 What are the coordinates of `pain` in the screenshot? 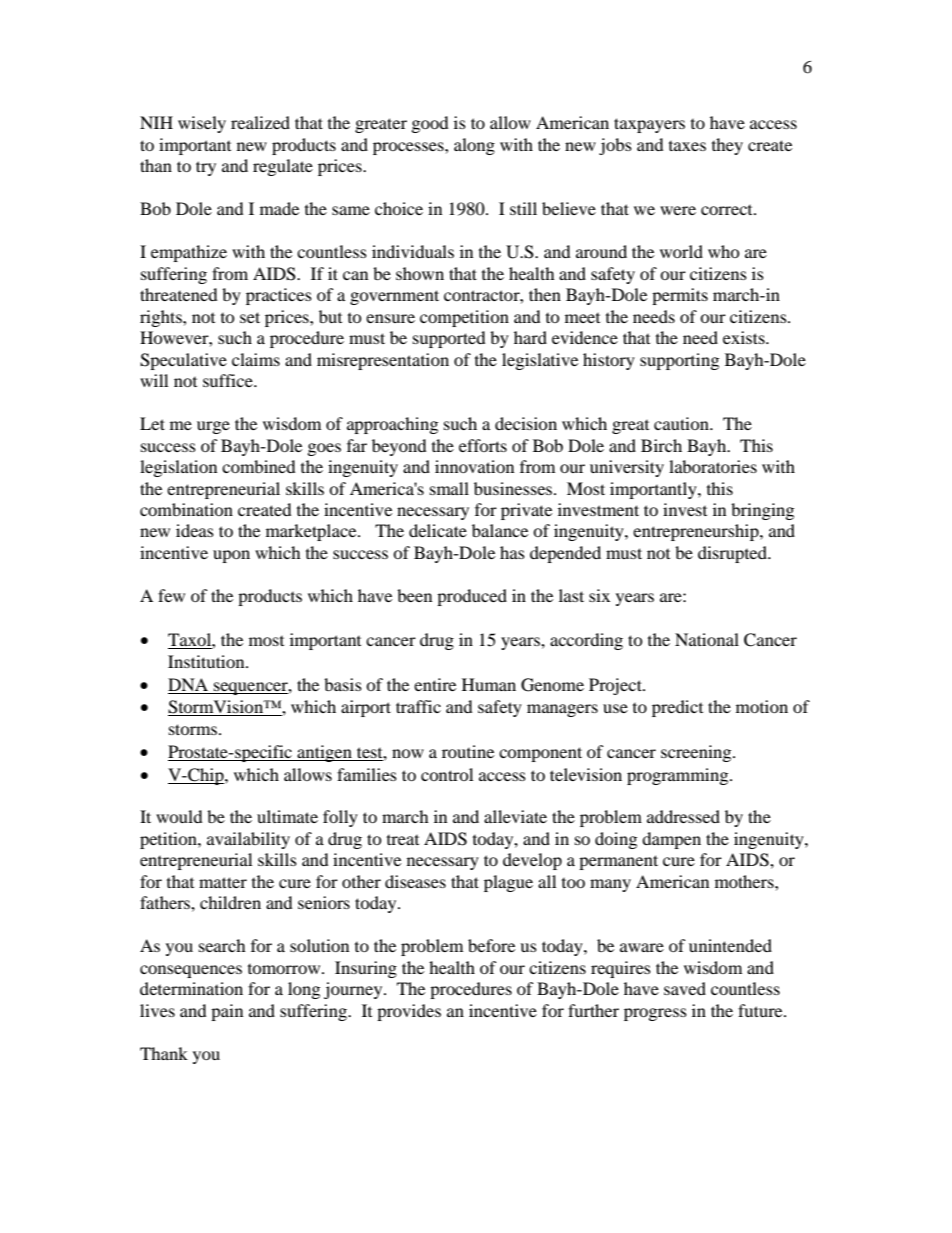 It's located at (227, 1012).
